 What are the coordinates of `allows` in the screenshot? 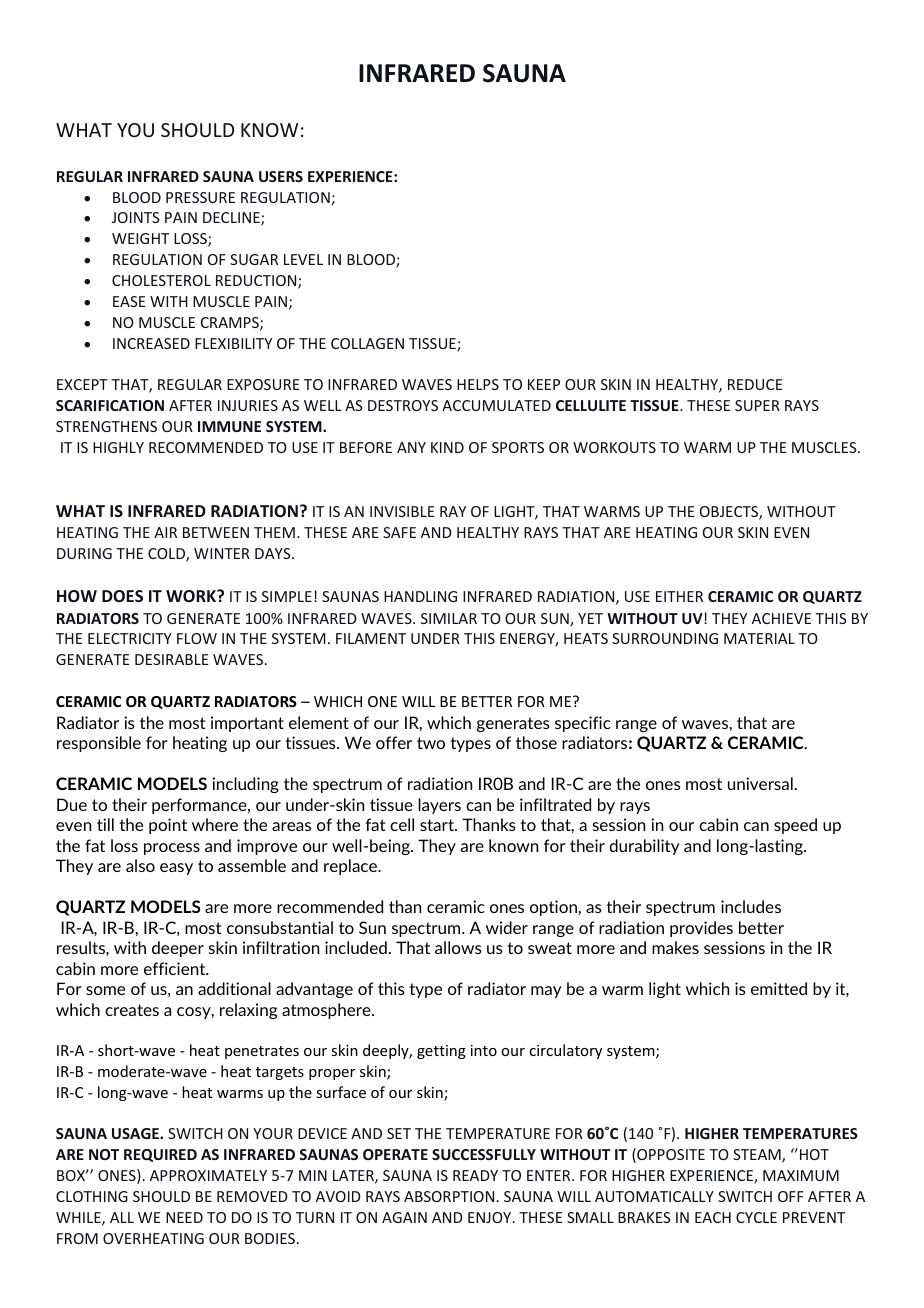 It's located at (458, 947).
